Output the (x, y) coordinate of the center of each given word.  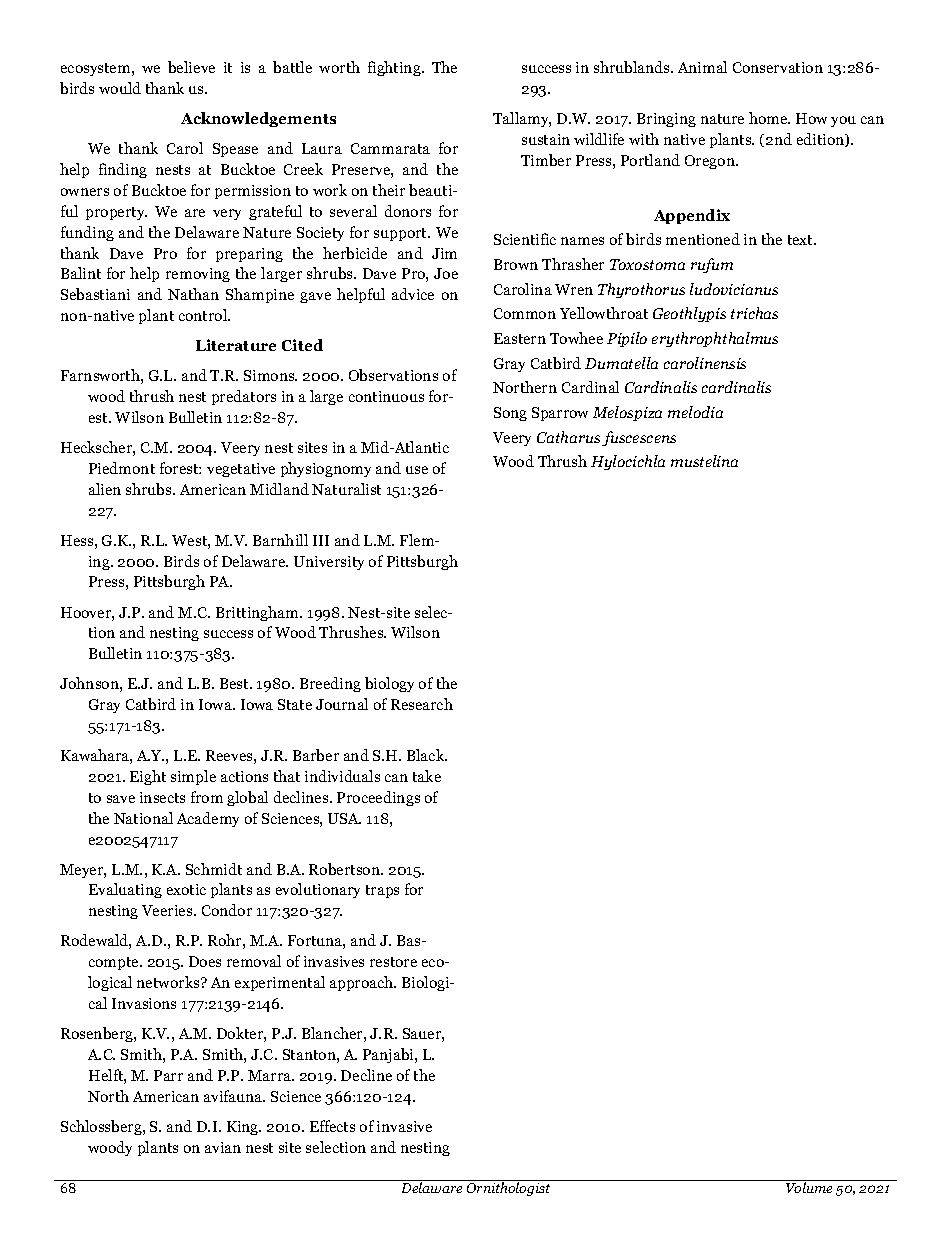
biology (389, 684)
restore (393, 962)
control (204, 315)
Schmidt (214, 869)
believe (191, 67)
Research (422, 704)
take (427, 776)
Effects (332, 1126)
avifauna (234, 1096)
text (801, 240)
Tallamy (522, 119)
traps (382, 891)
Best (235, 683)
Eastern (520, 338)
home (769, 118)
